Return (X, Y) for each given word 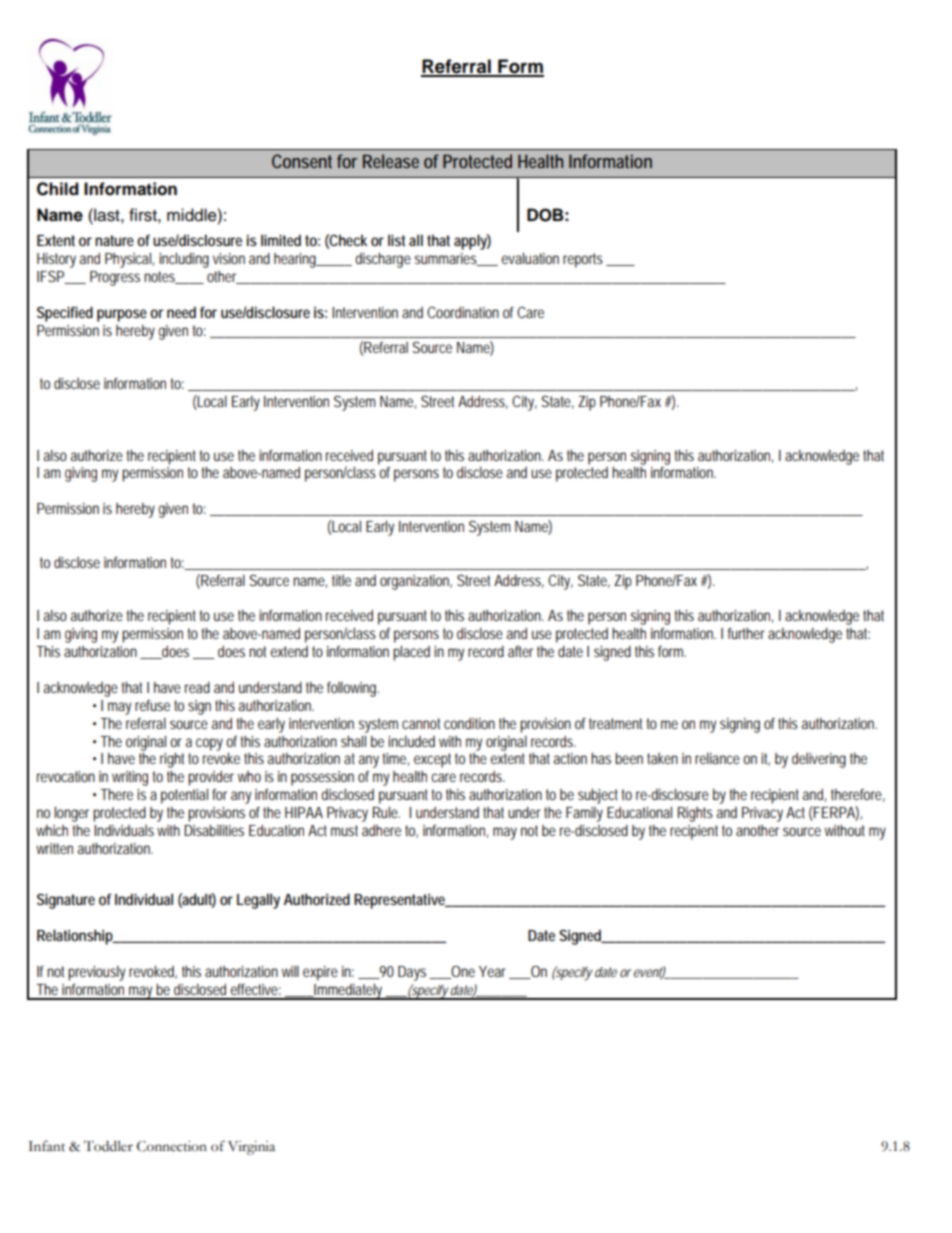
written (54, 848)
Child (57, 189)
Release (391, 161)
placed (411, 653)
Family (584, 814)
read (197, 687)
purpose (122, 315)
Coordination (463, 312)
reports (583, 260)
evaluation (530, 258)
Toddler (108, 1146)
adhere (381, 830)
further (746, 633)
